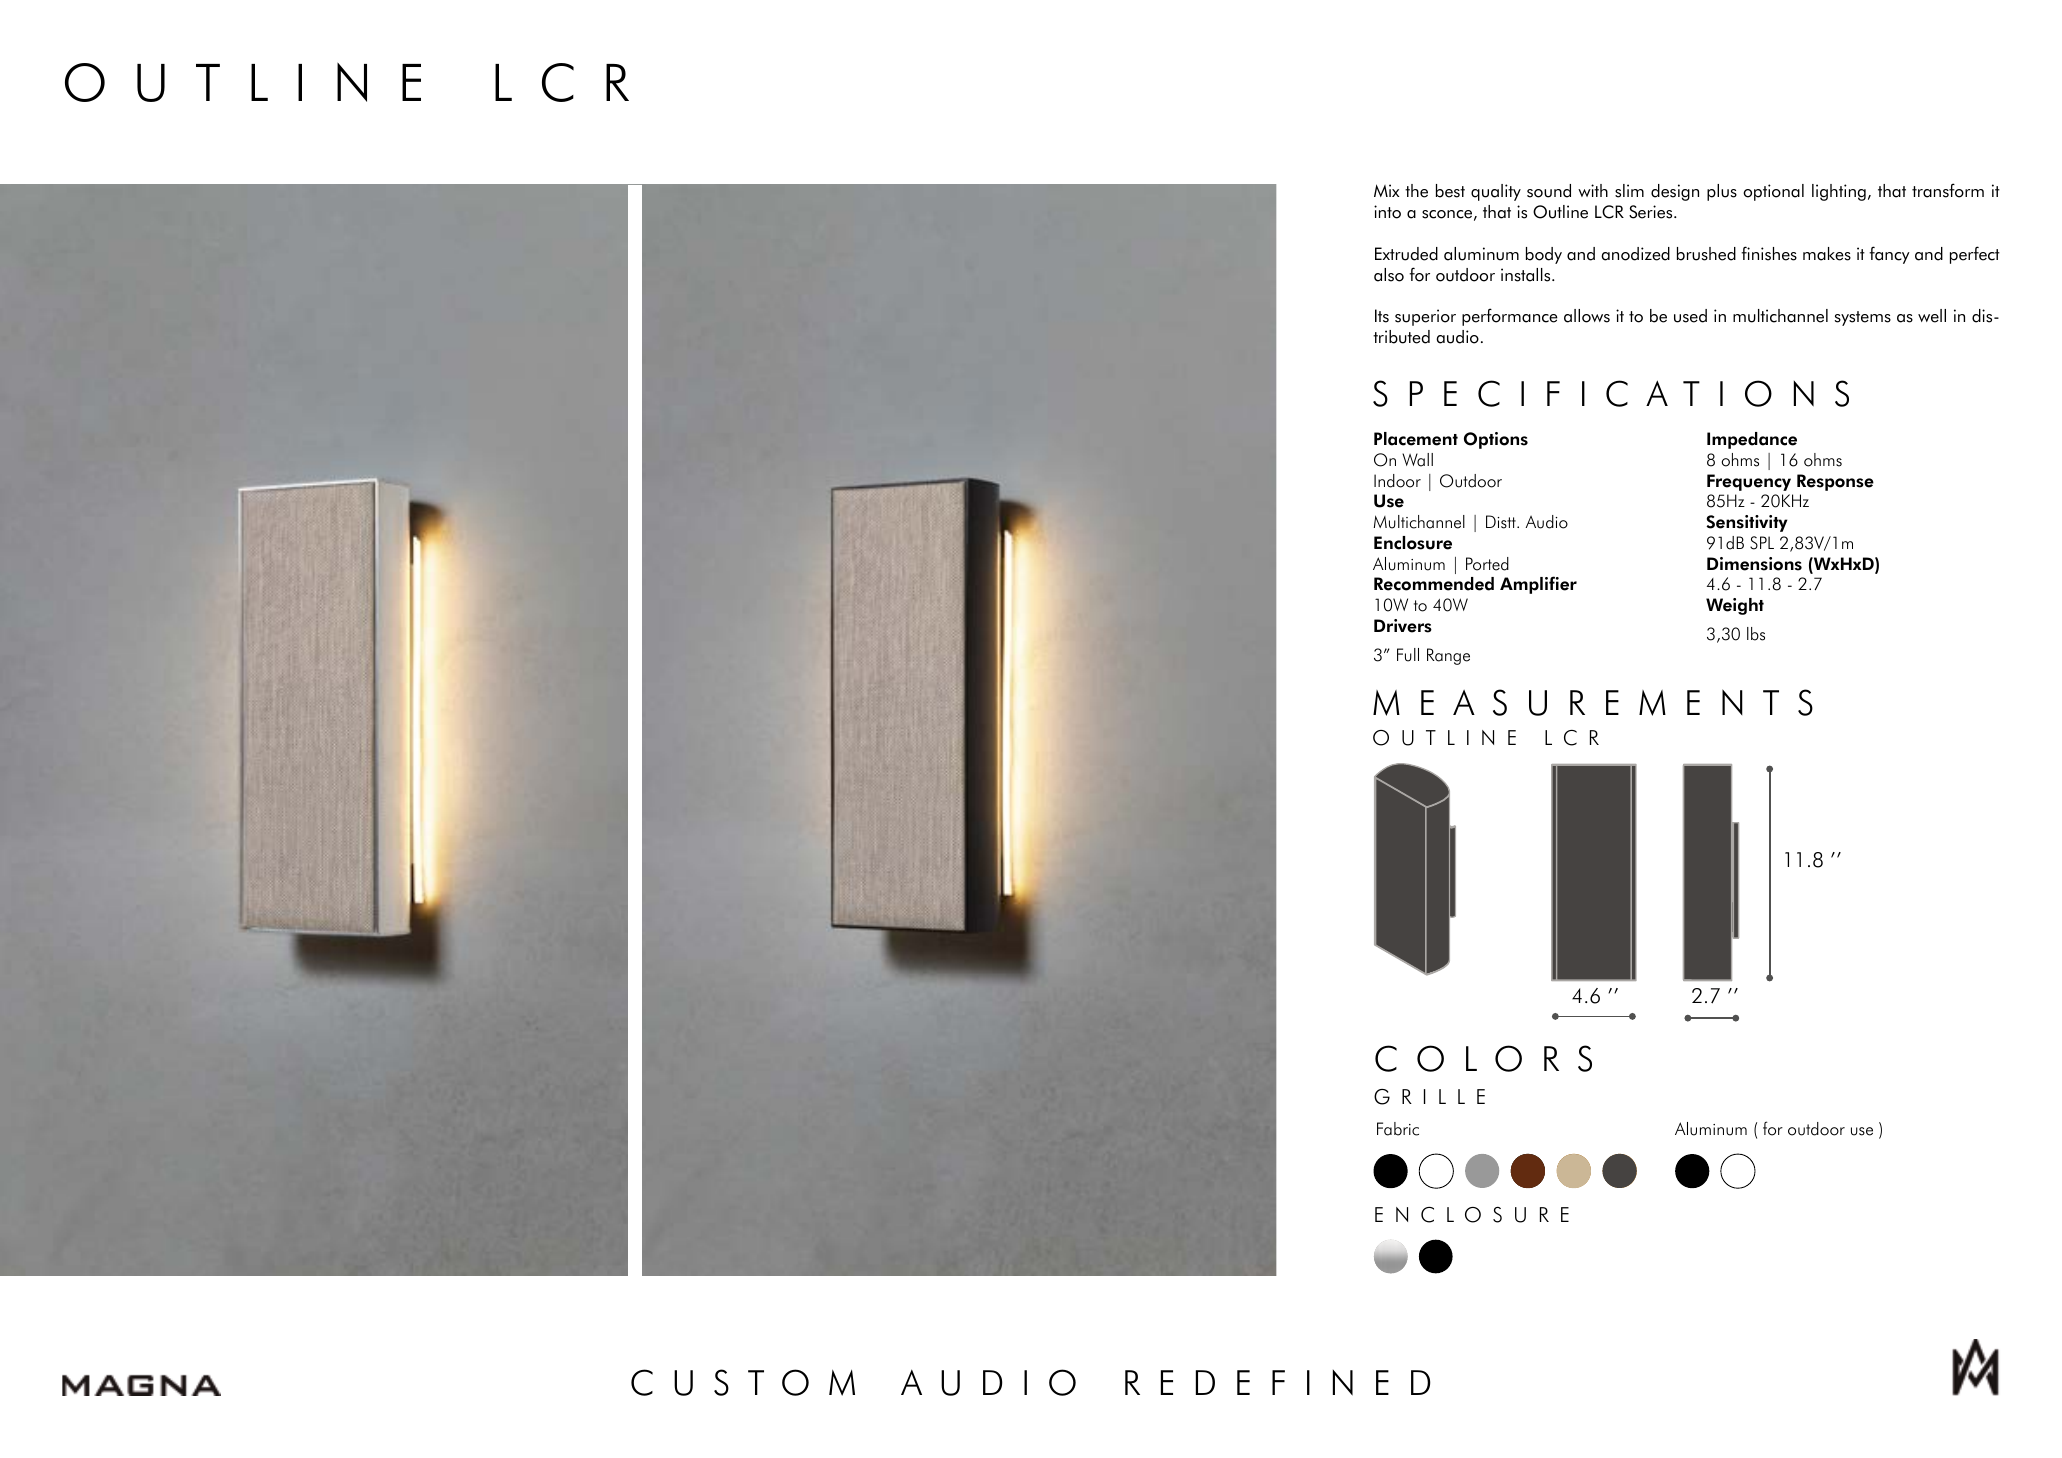  Describe the element at coordinates (1754, 564) in the screenshot. I see `Dimensions` at that location.
